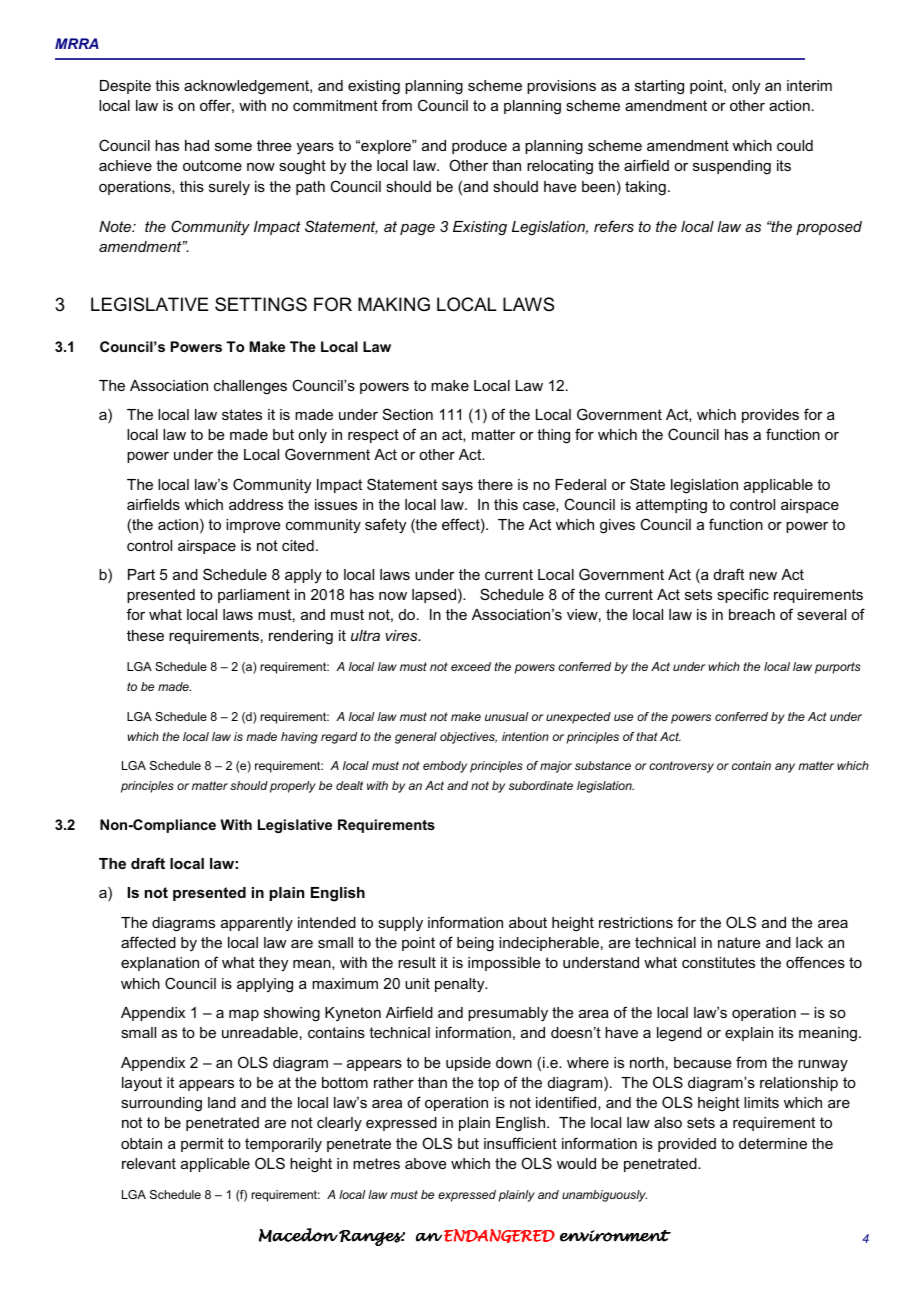  Describe the element at coordinates (773, 1143) in the image. I see `determine` at that location.
